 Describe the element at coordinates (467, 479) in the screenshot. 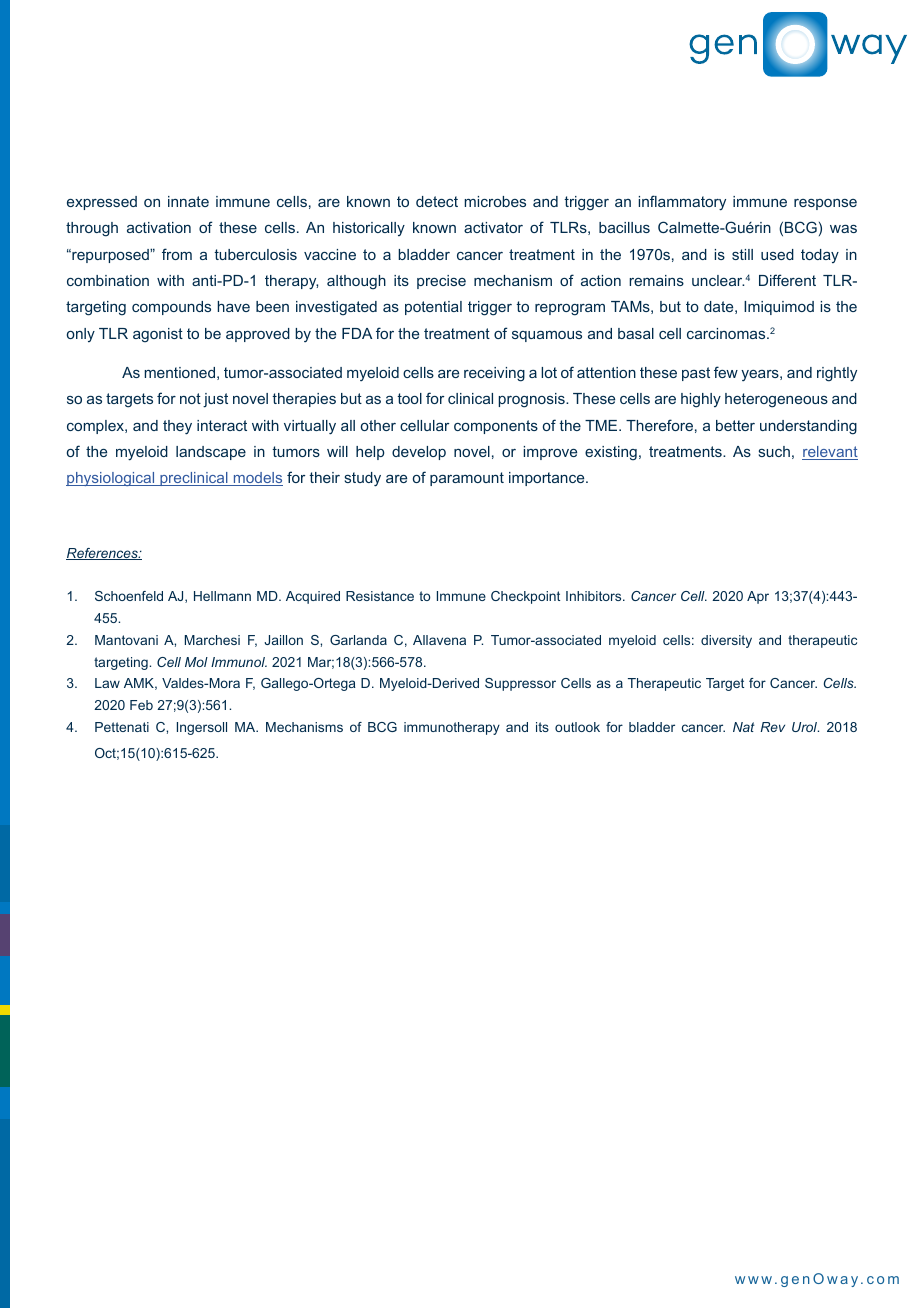

I see `paramount` at that location.
